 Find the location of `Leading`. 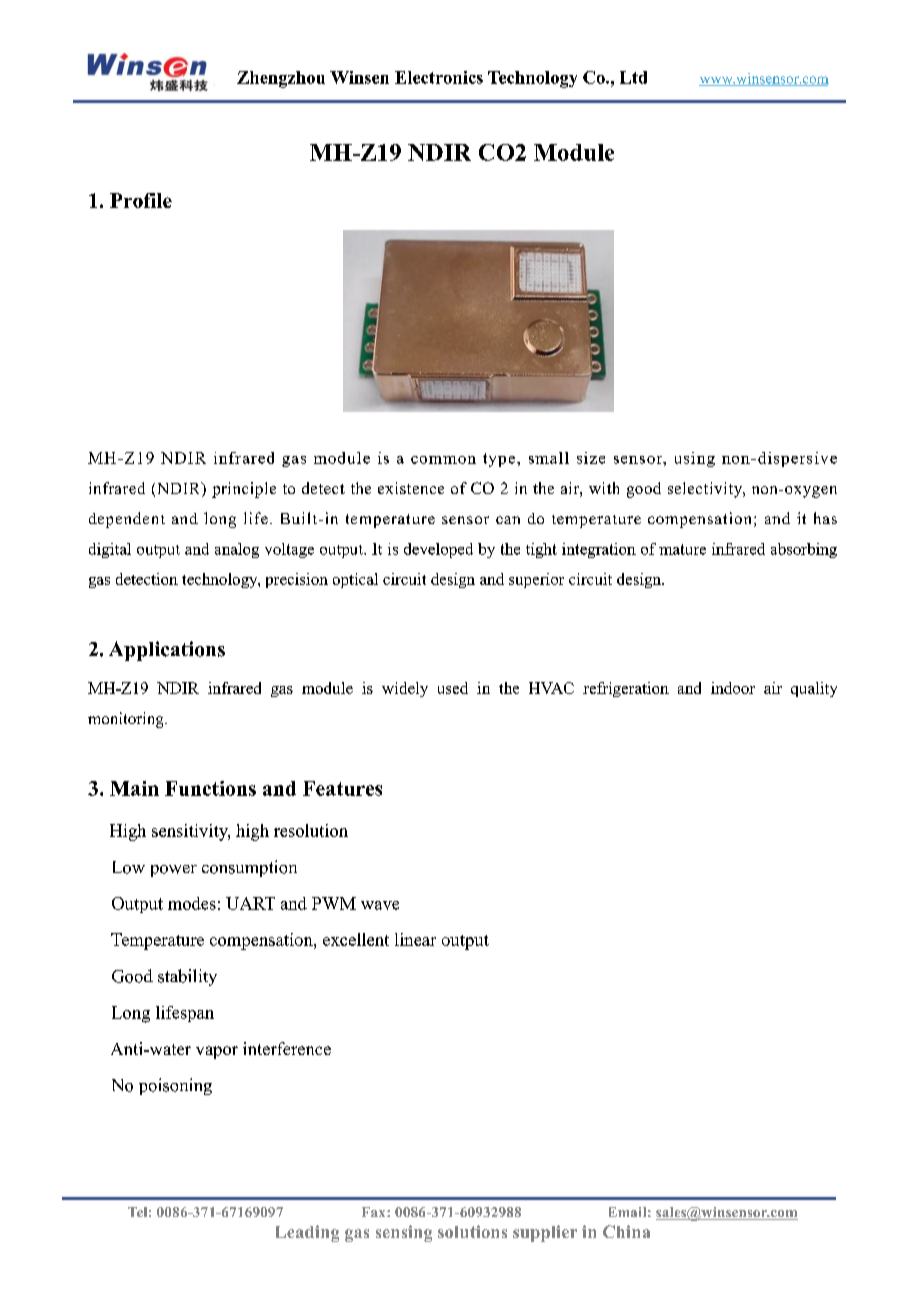

Leading is located at coordinates (307, 1233).
